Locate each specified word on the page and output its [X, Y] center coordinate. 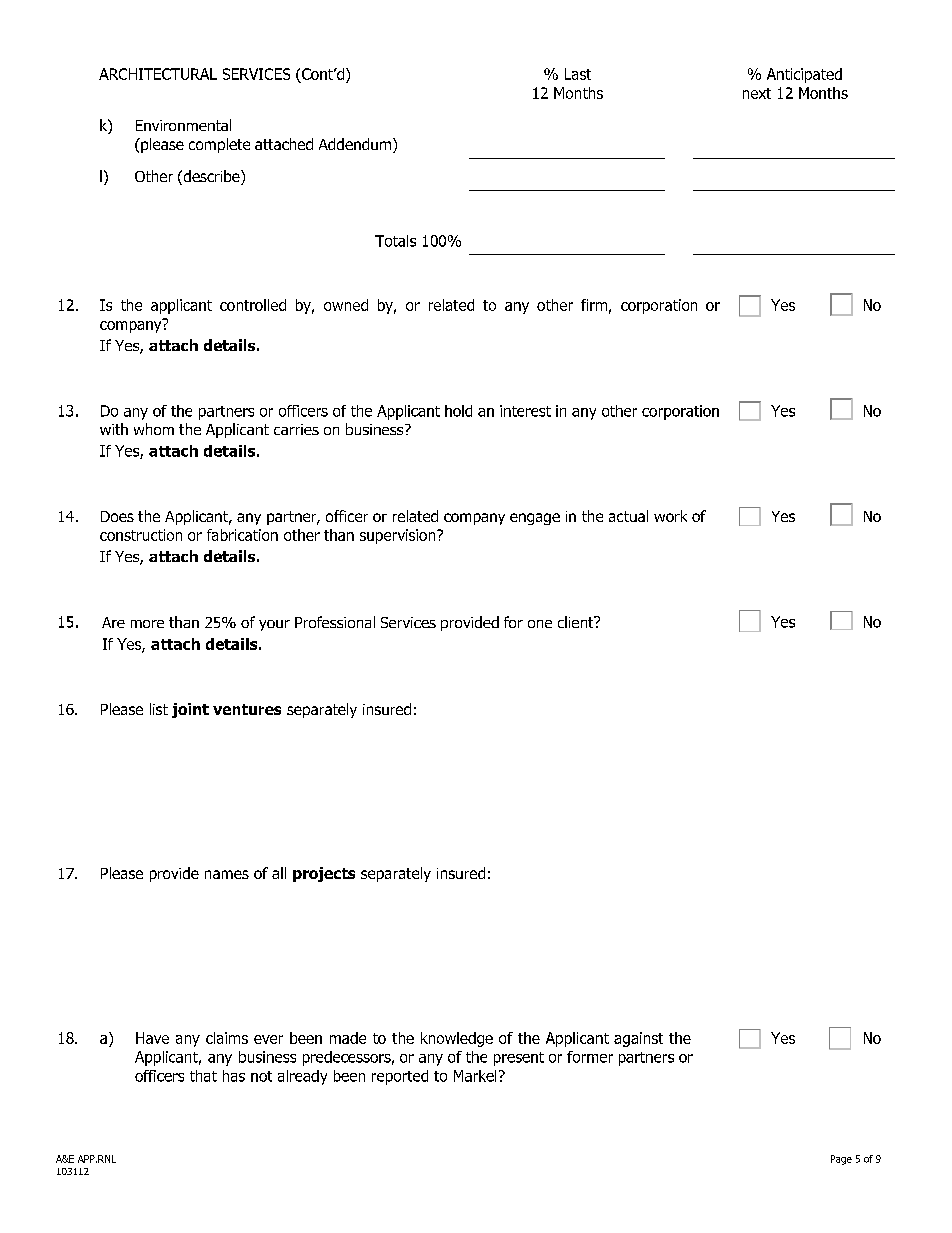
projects [324, 874]
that [203, 1076]
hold [458, 411]
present [519, 1059]
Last [578, 74]
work [670, 516]
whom [154, 429]
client [577, 622]
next [757, 93]
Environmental [183, 125]
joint [190, 710]
